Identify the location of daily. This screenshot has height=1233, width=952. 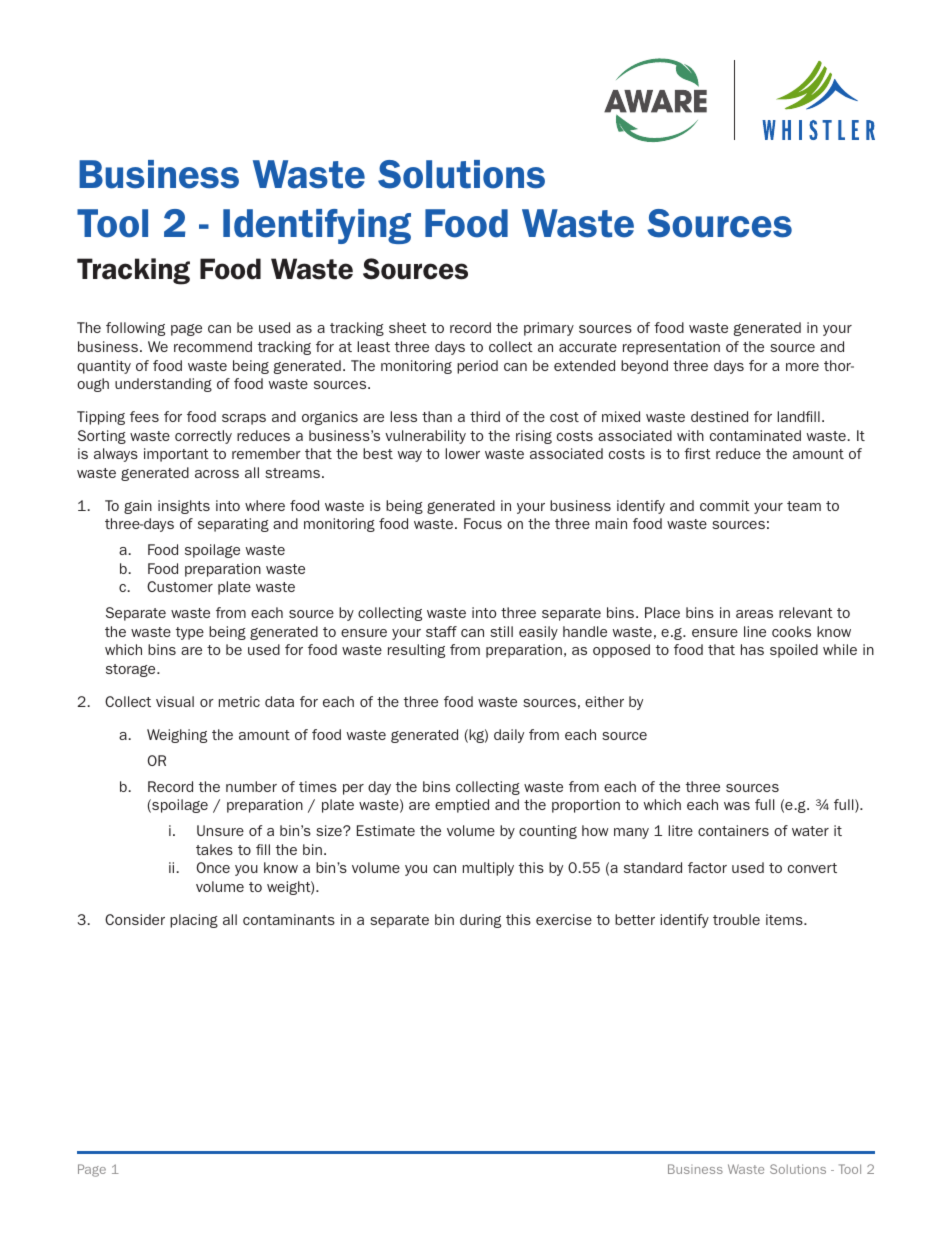
(509, 736).
